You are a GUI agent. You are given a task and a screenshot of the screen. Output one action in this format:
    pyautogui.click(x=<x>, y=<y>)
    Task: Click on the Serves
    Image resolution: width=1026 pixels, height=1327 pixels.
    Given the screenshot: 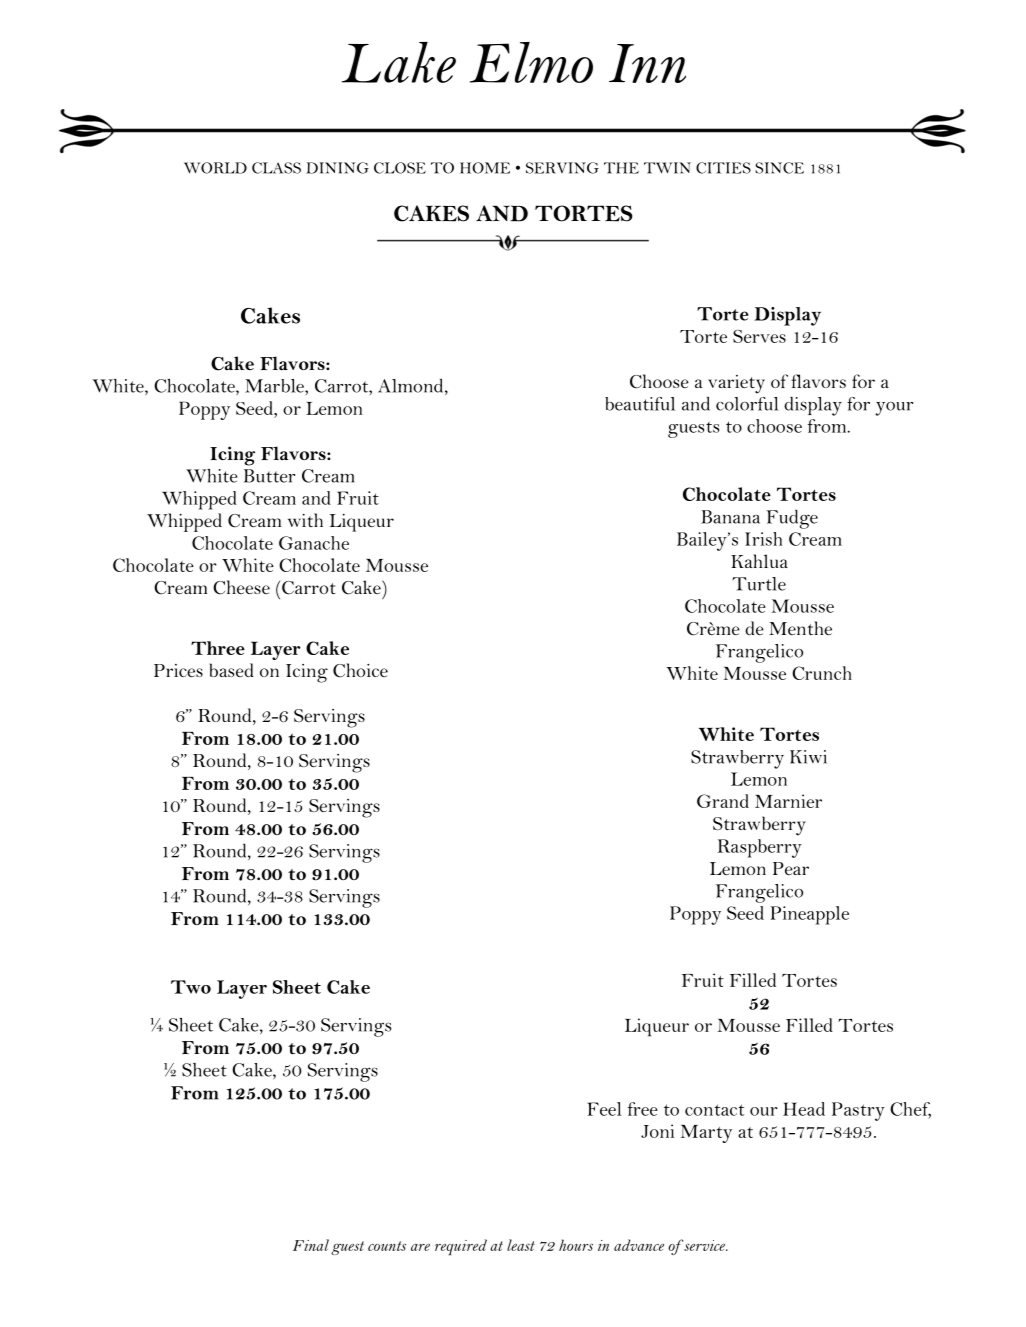 What is the action you would take?
    pyautogui.click(x=759, y=336)
